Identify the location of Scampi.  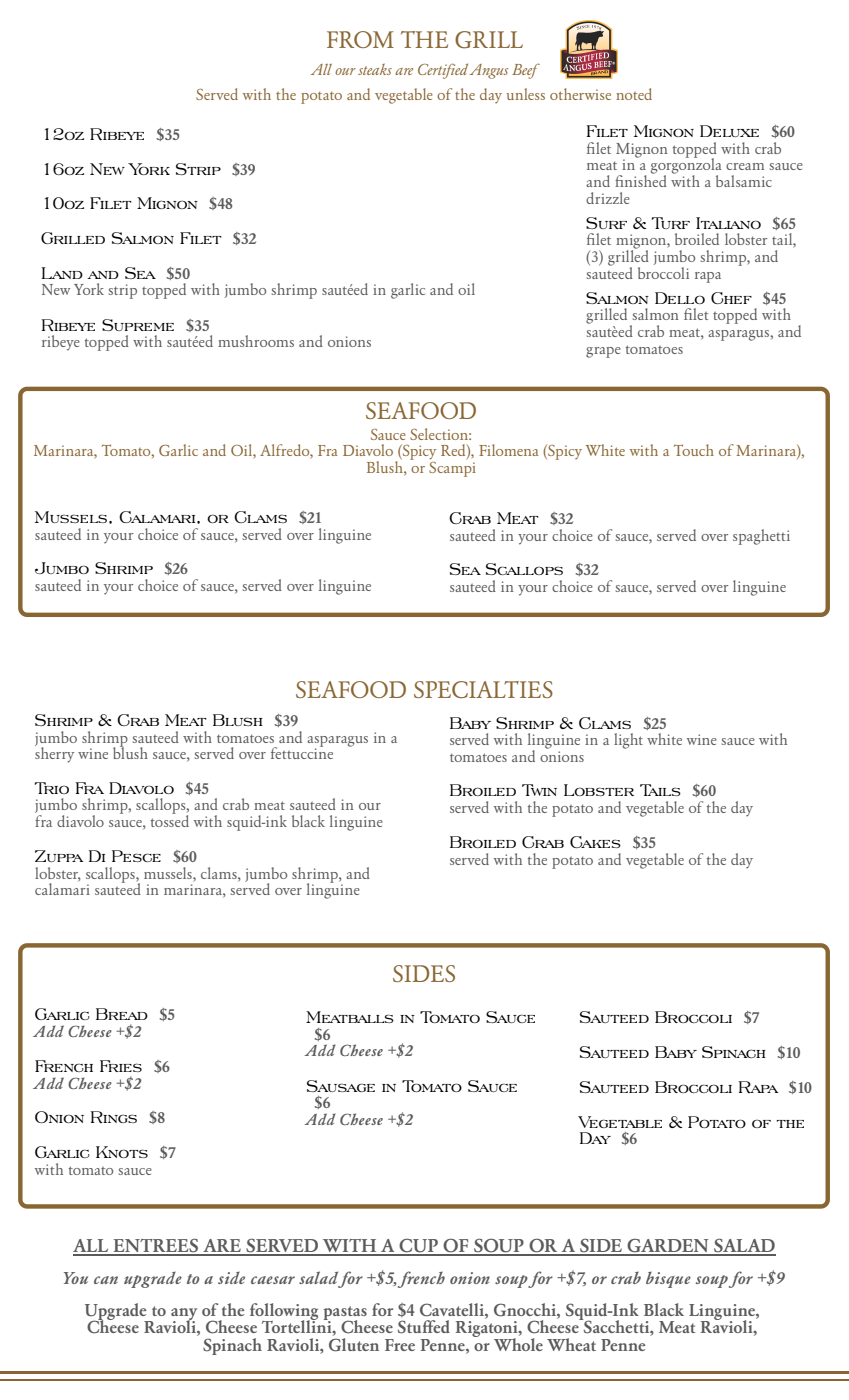
(452, 468).
